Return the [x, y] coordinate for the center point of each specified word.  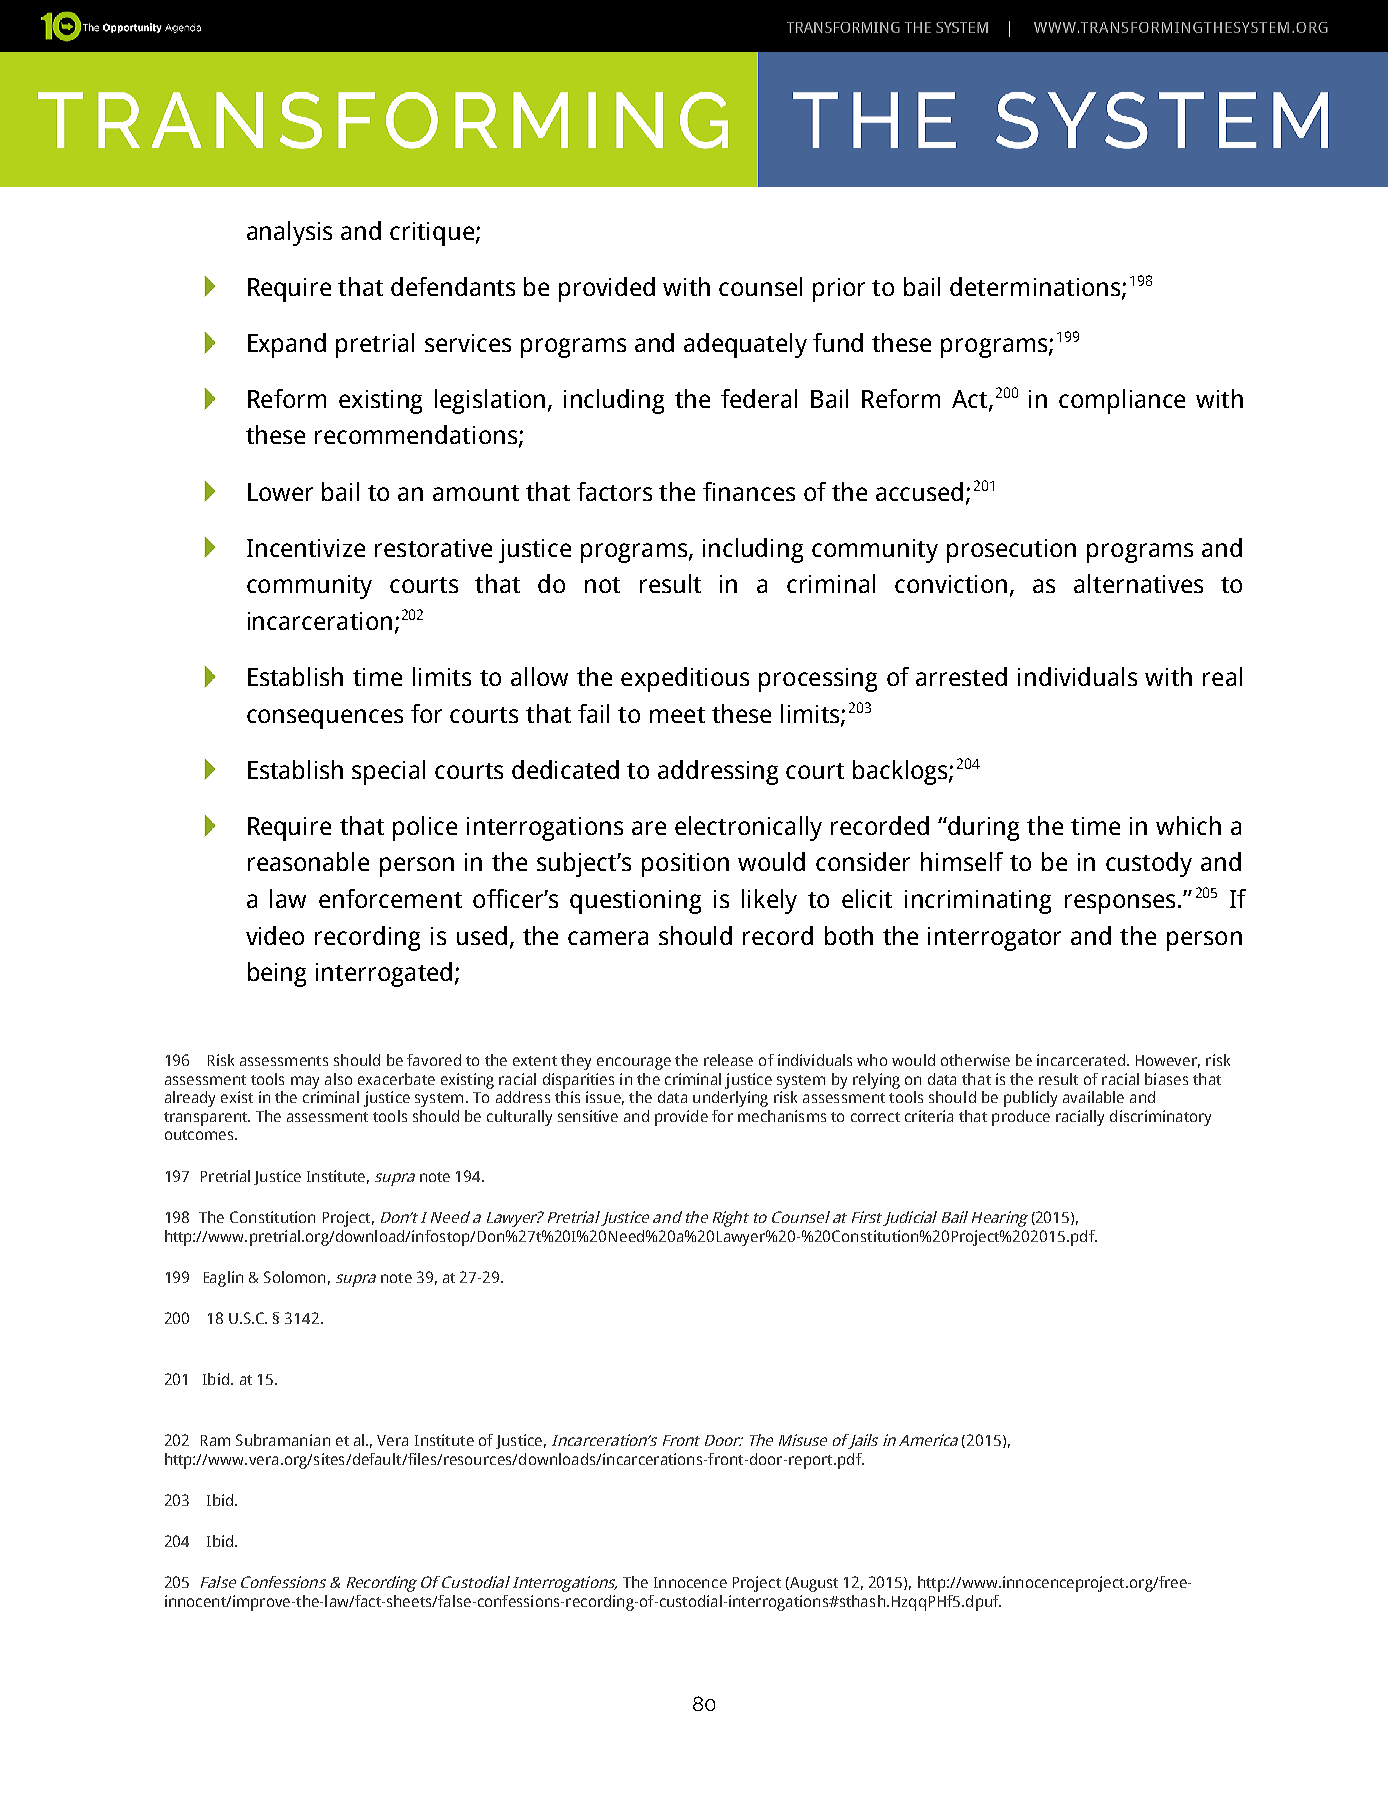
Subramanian [283, 1440]
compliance [1122, 401]
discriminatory [1160, 1118]
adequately [745, 345]
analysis [289, 233]
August [813, 1584]
